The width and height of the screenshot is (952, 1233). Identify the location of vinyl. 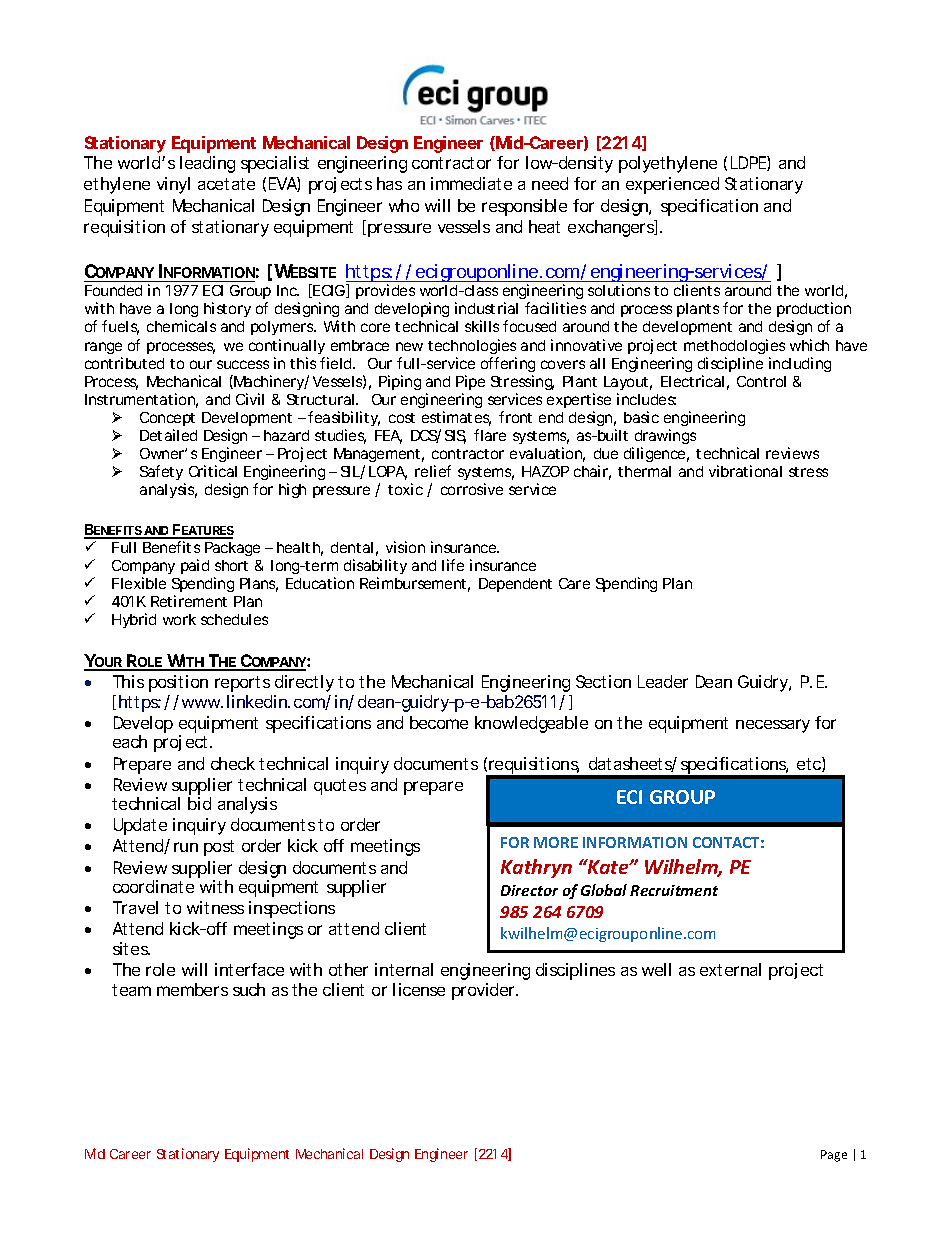
(173, 185).
